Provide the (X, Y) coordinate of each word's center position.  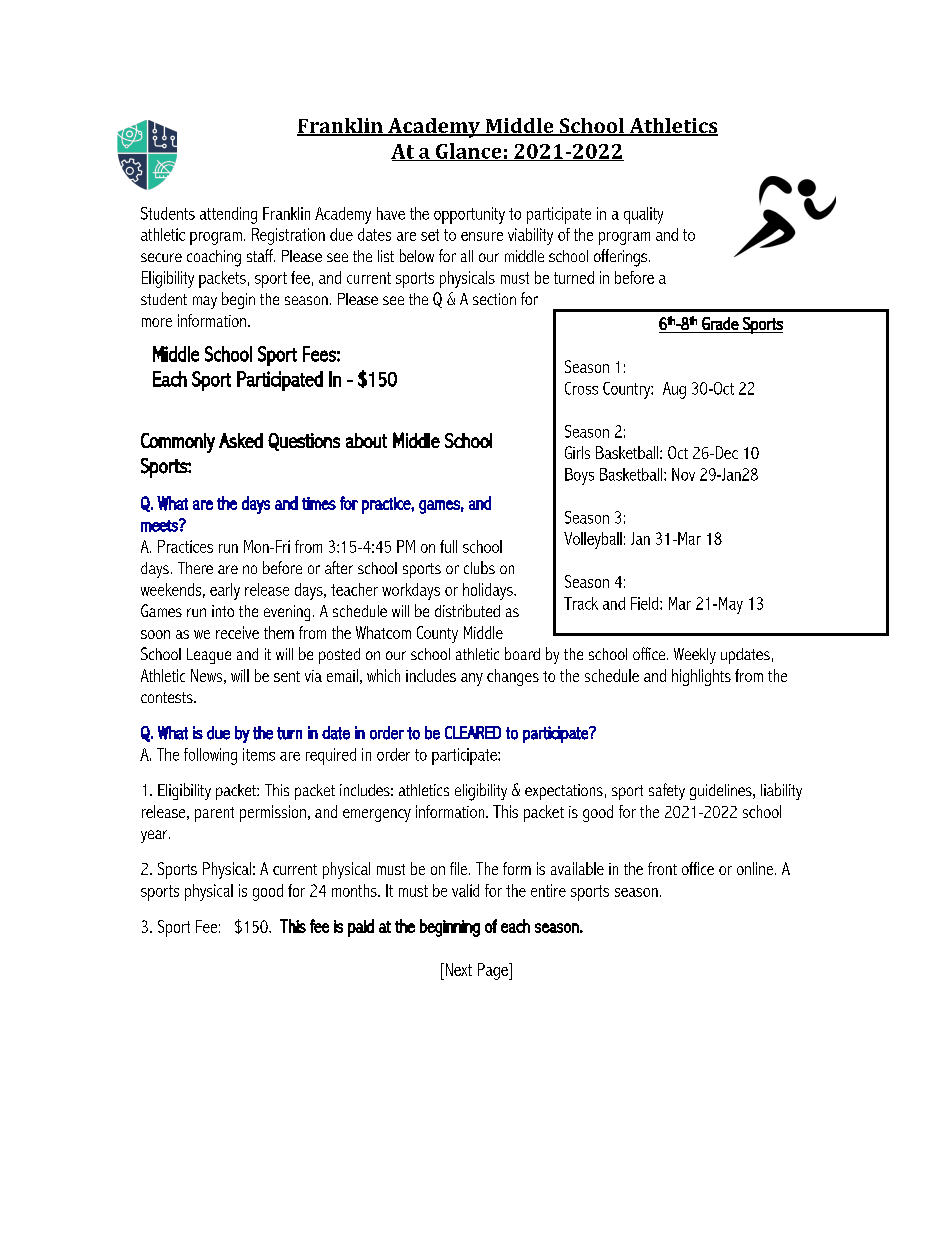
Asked (241, 440)
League (209, 656)
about (366, 440)
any (472, 679)
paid (361, 928)
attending (228, 215)
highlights (701, 677)
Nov (683, 474)
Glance (469, 152)
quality (643, 215)
